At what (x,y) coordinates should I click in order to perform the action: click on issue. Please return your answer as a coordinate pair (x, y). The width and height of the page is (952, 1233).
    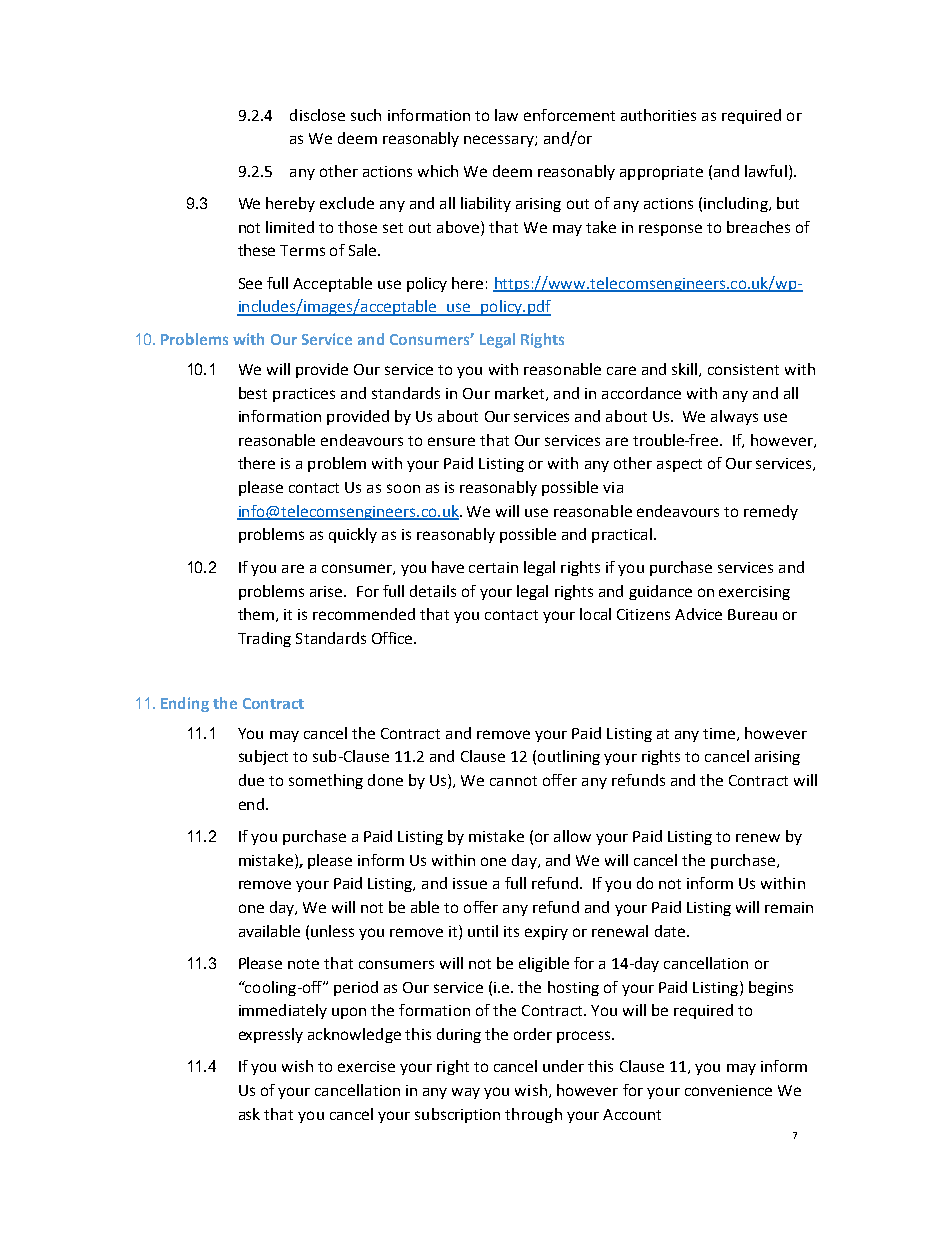
    Looking at the image, I should click on (470, 883).
